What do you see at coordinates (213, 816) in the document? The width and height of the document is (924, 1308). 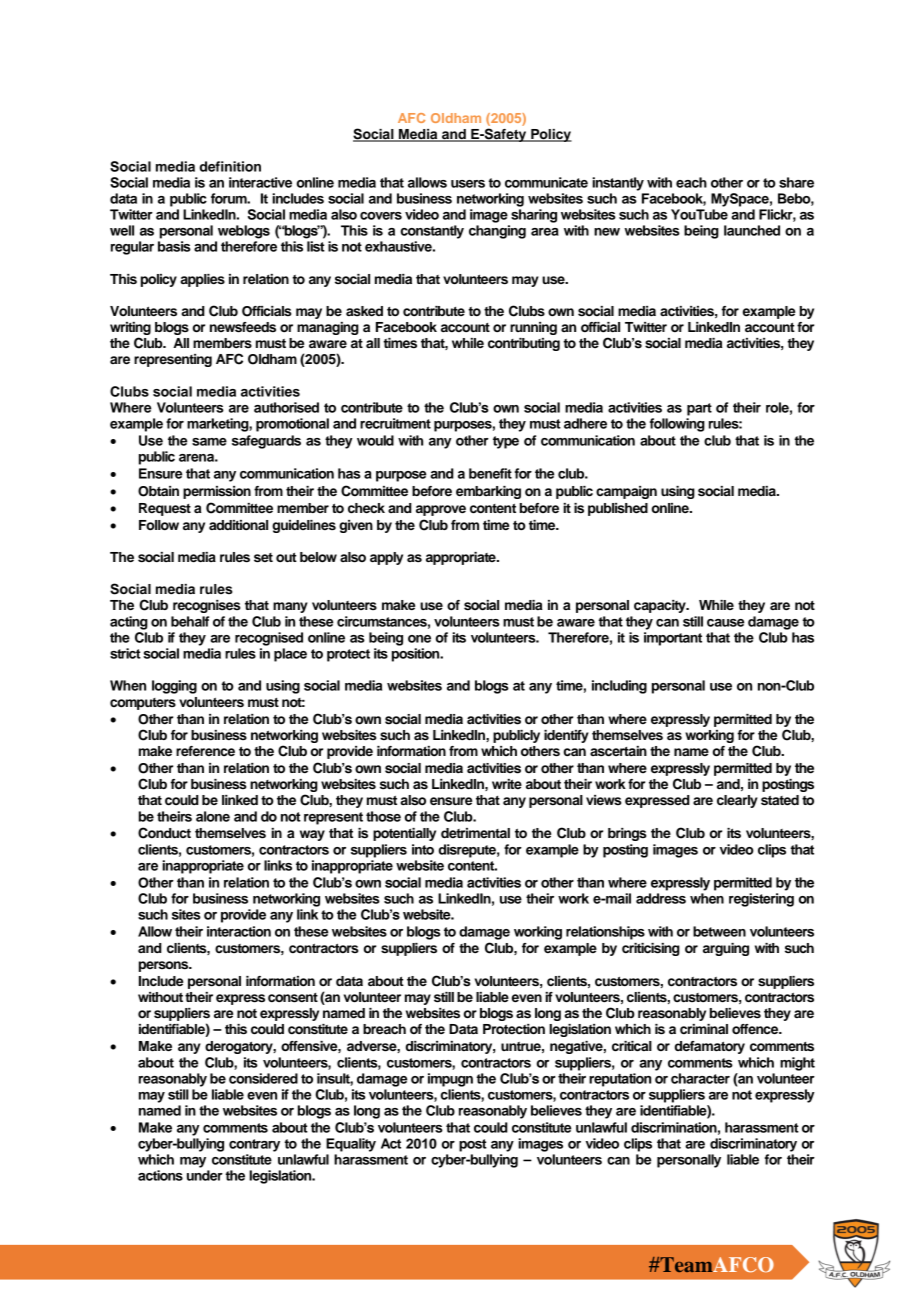 I see `alone` at bounding box center [213, 816].
